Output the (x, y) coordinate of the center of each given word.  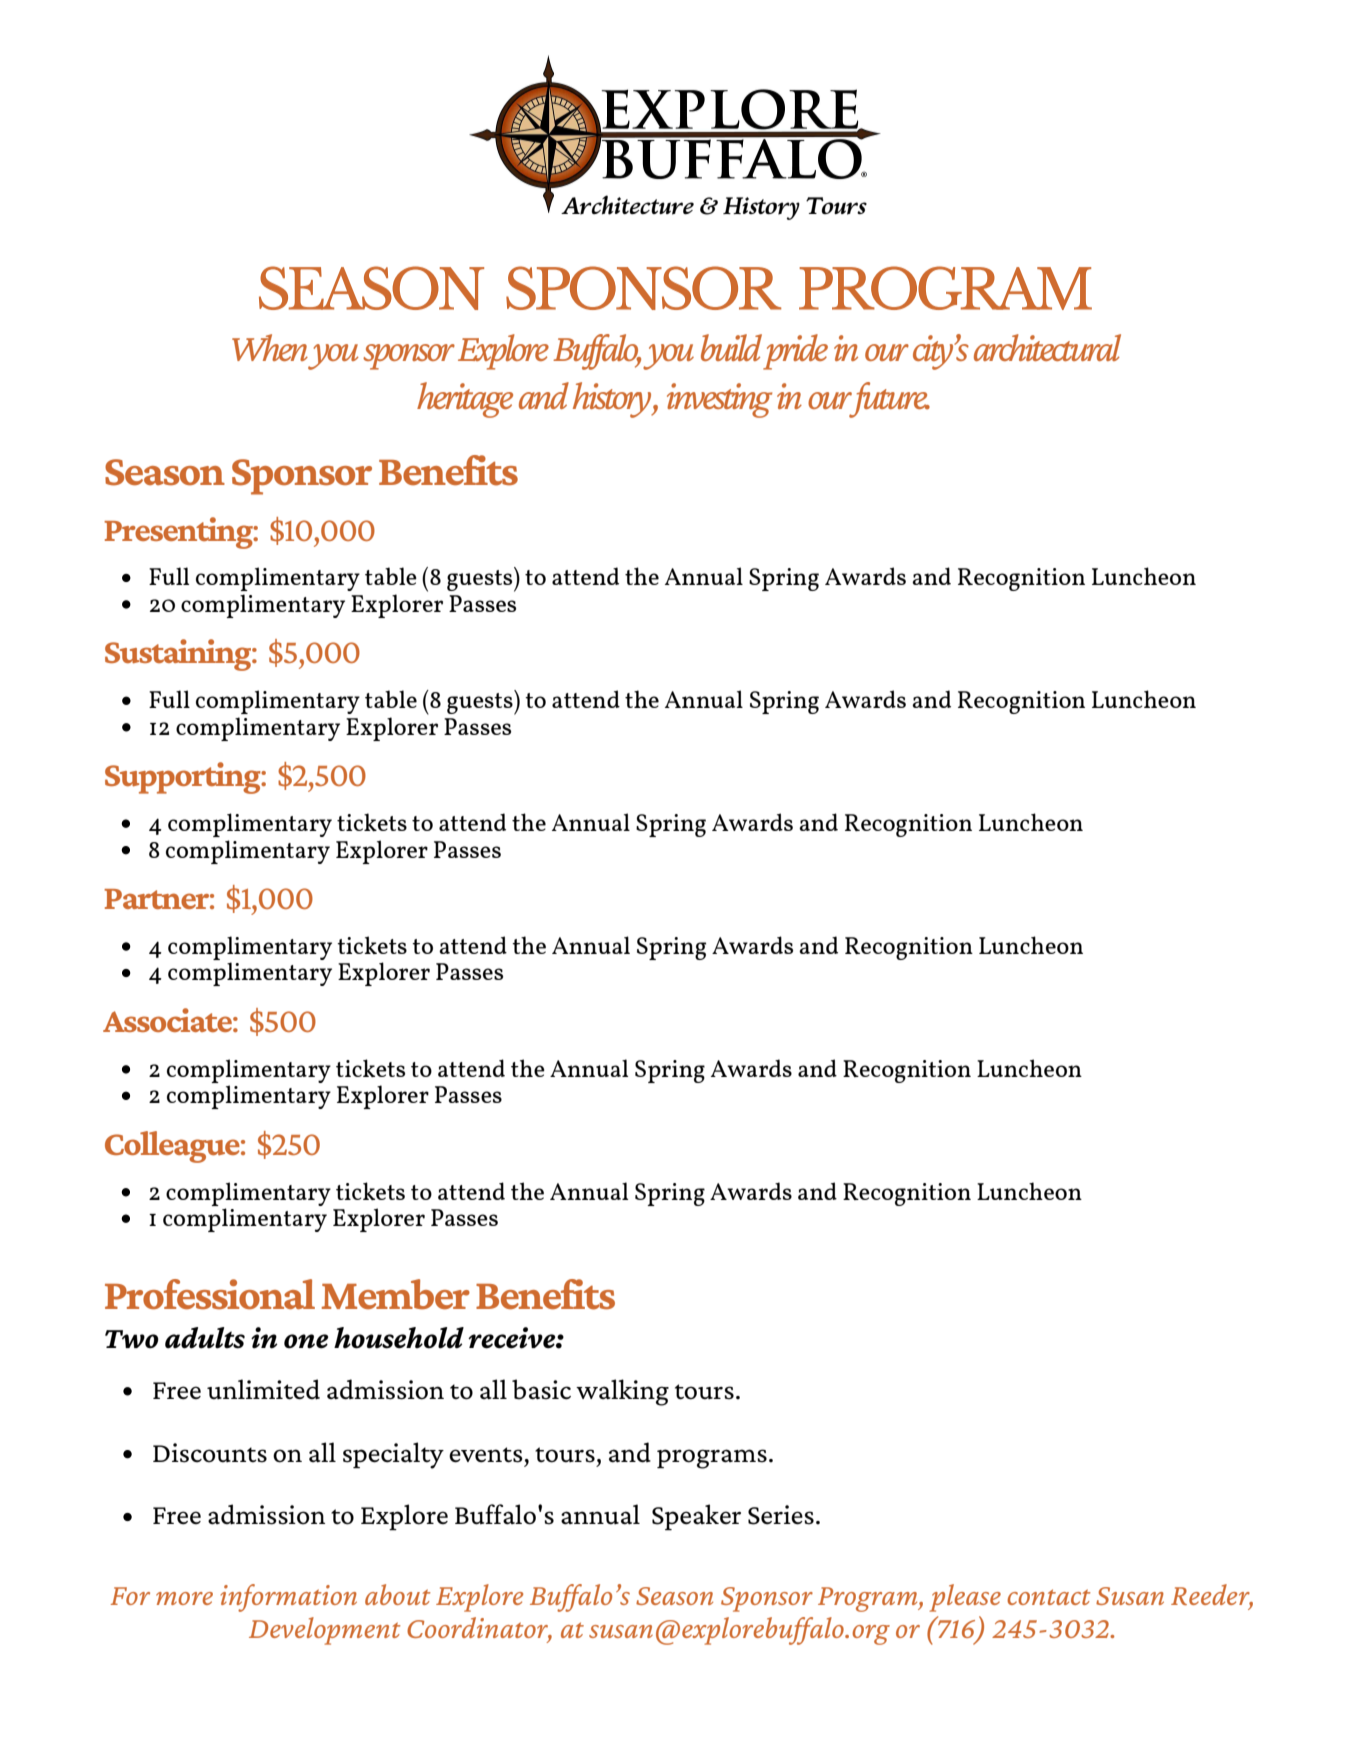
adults (205, 1338)
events (486, 1455)
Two (132, 1339)
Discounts (210, 1453)
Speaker (696, 1517)
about (398, 1594)
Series (781, 1515)
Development (325, 1631)
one (306, 1341)
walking (622, 1392)
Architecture (627, 205)
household (399, 1338)
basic (541, 1389)
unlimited (263, 1389)
